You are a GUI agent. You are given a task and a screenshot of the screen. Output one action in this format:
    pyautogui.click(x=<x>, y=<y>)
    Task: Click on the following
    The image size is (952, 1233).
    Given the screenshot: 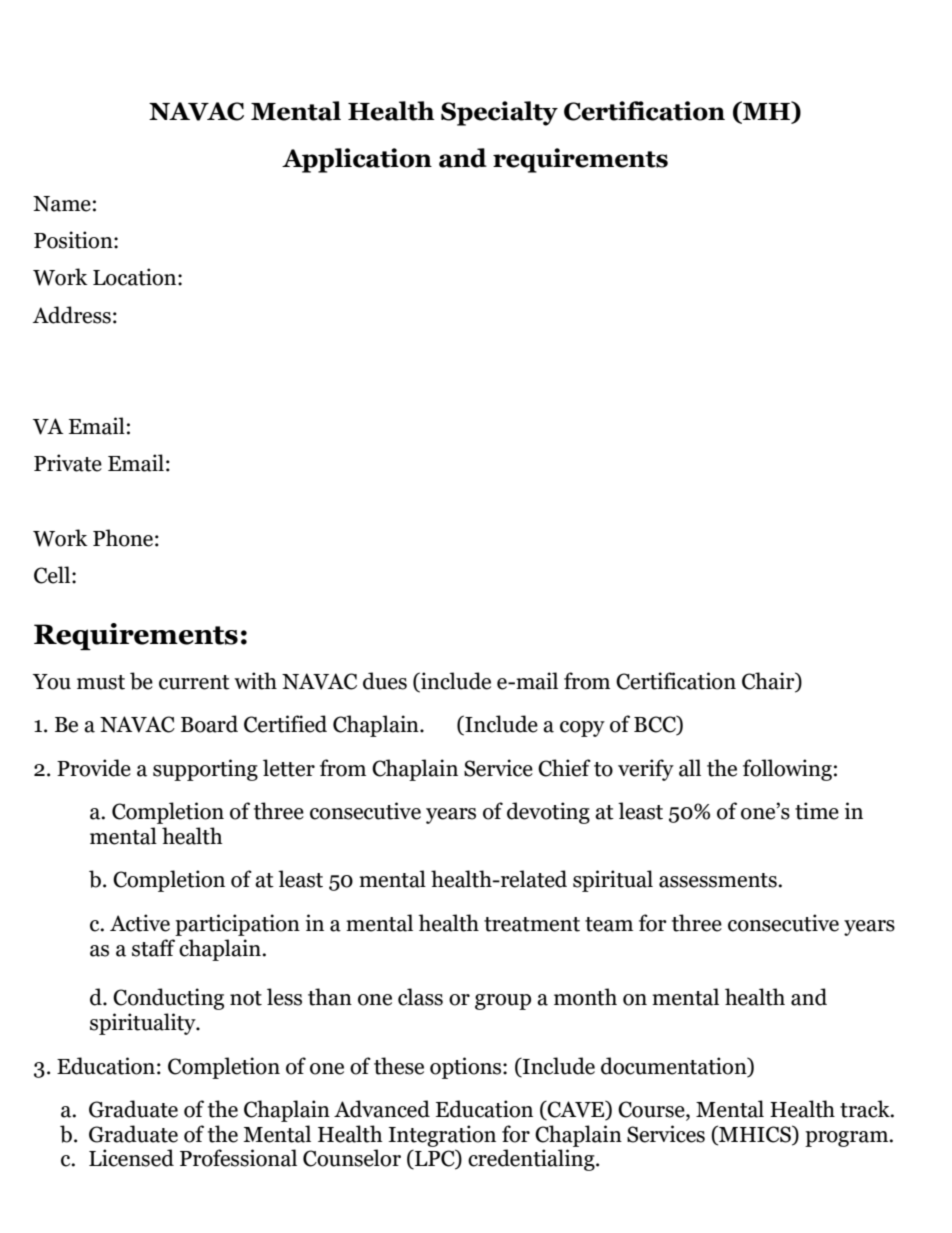 What is the action you would take?
    pyautogui.click(x=787, y=770)
